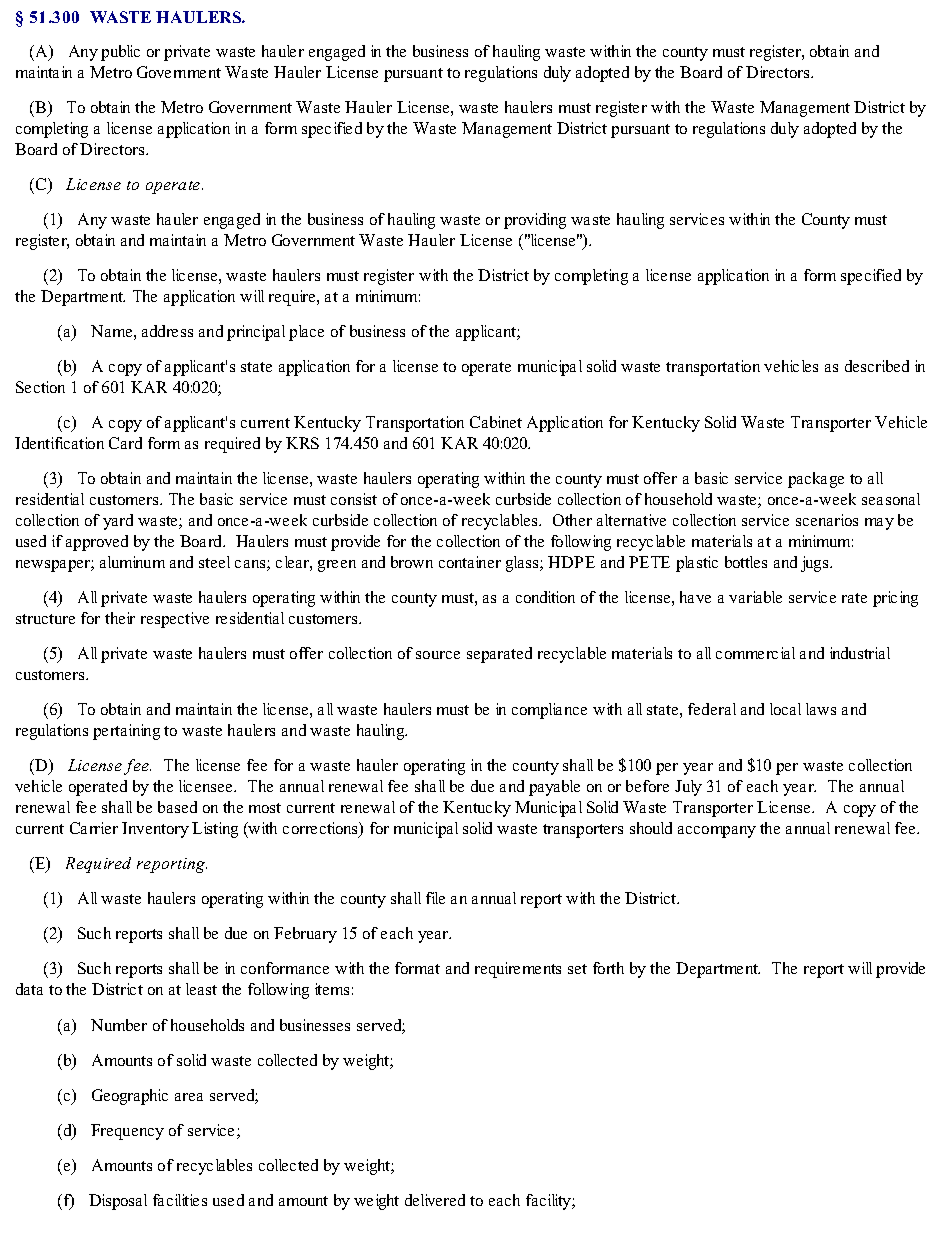  What do you see at coordinates (877, 366) in the page?
I see `described` at bounding box center [877, 366].
